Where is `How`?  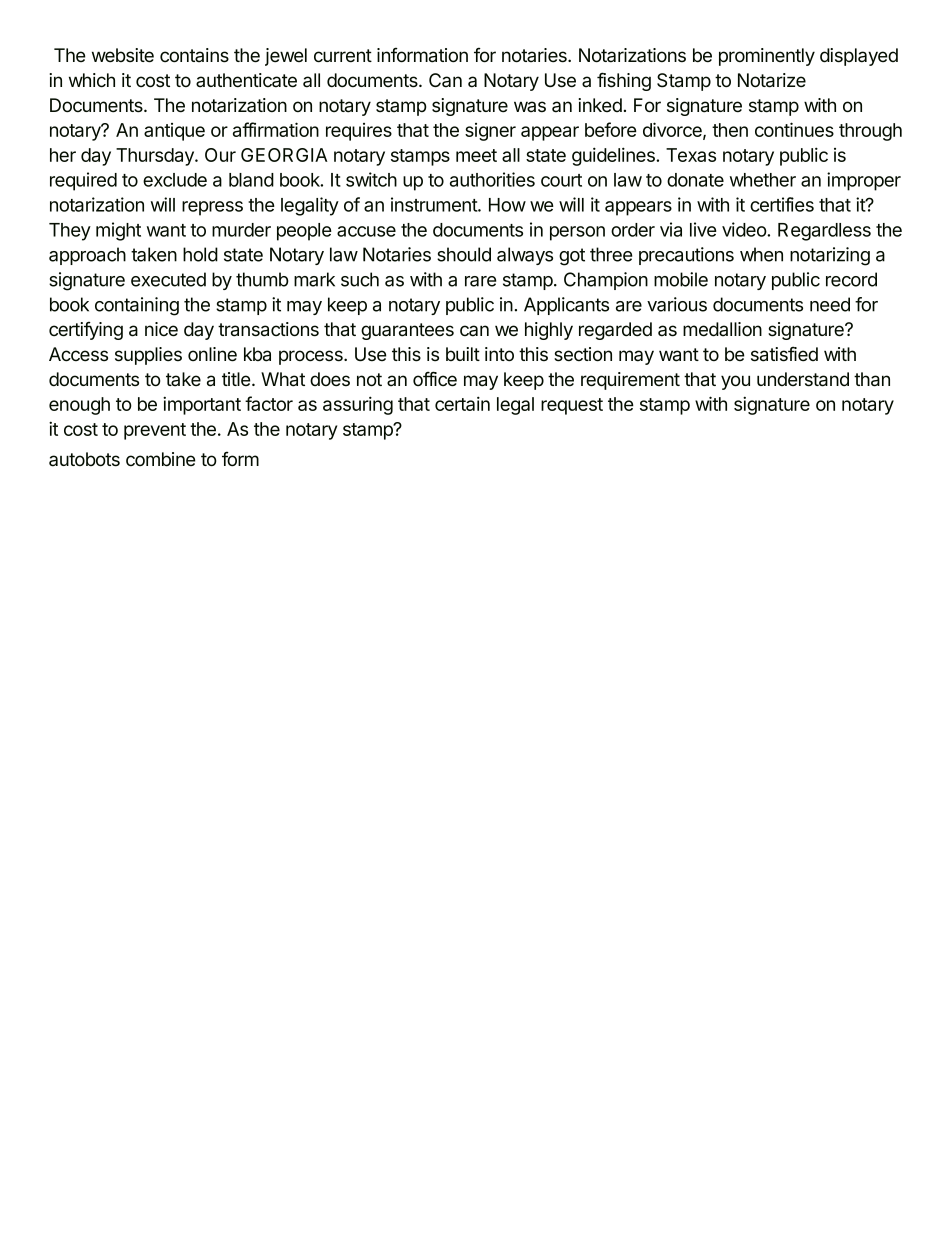
How is located at coordinates (507, 205).
